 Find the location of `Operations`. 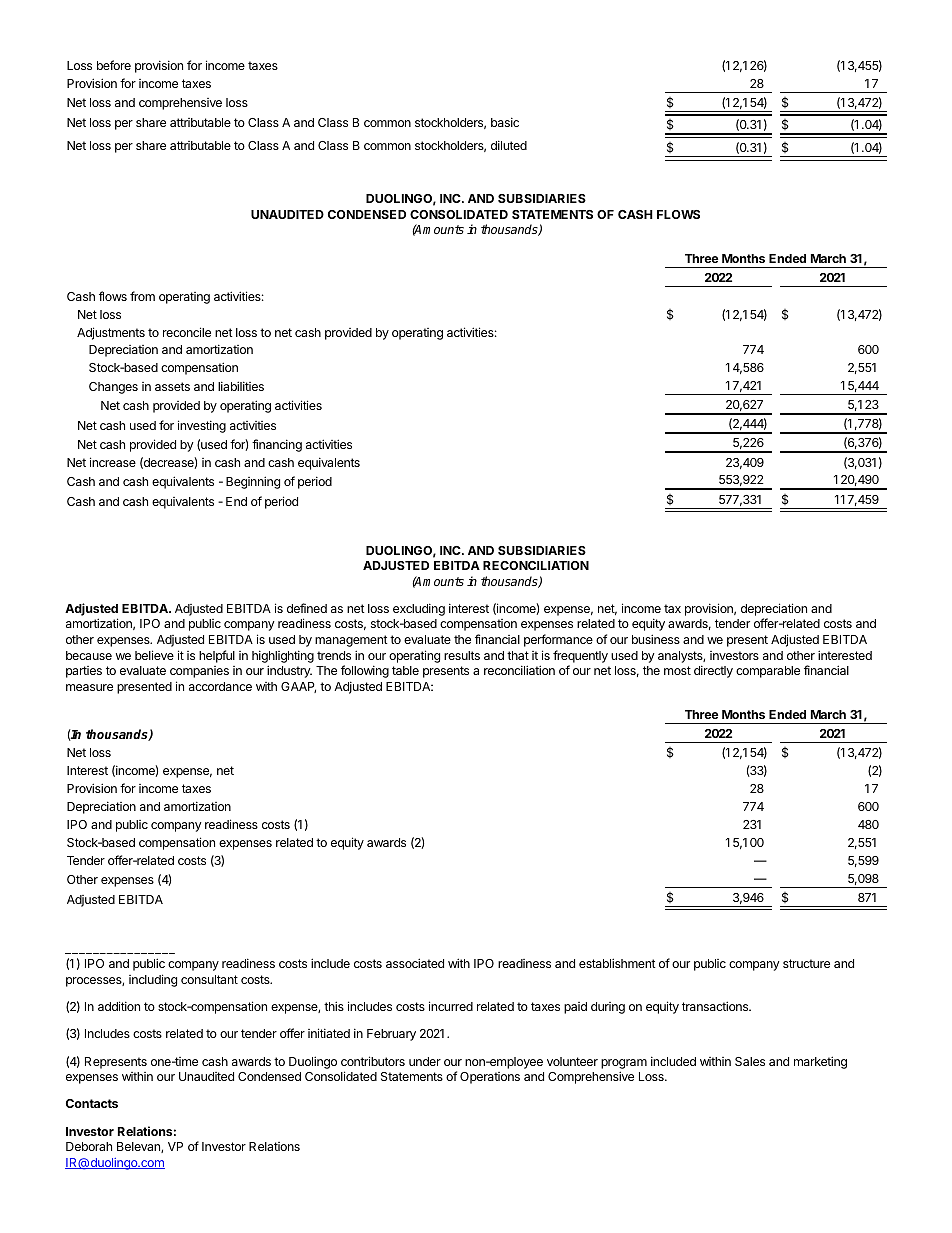

Operations is located at coordinates (490, 1078).
